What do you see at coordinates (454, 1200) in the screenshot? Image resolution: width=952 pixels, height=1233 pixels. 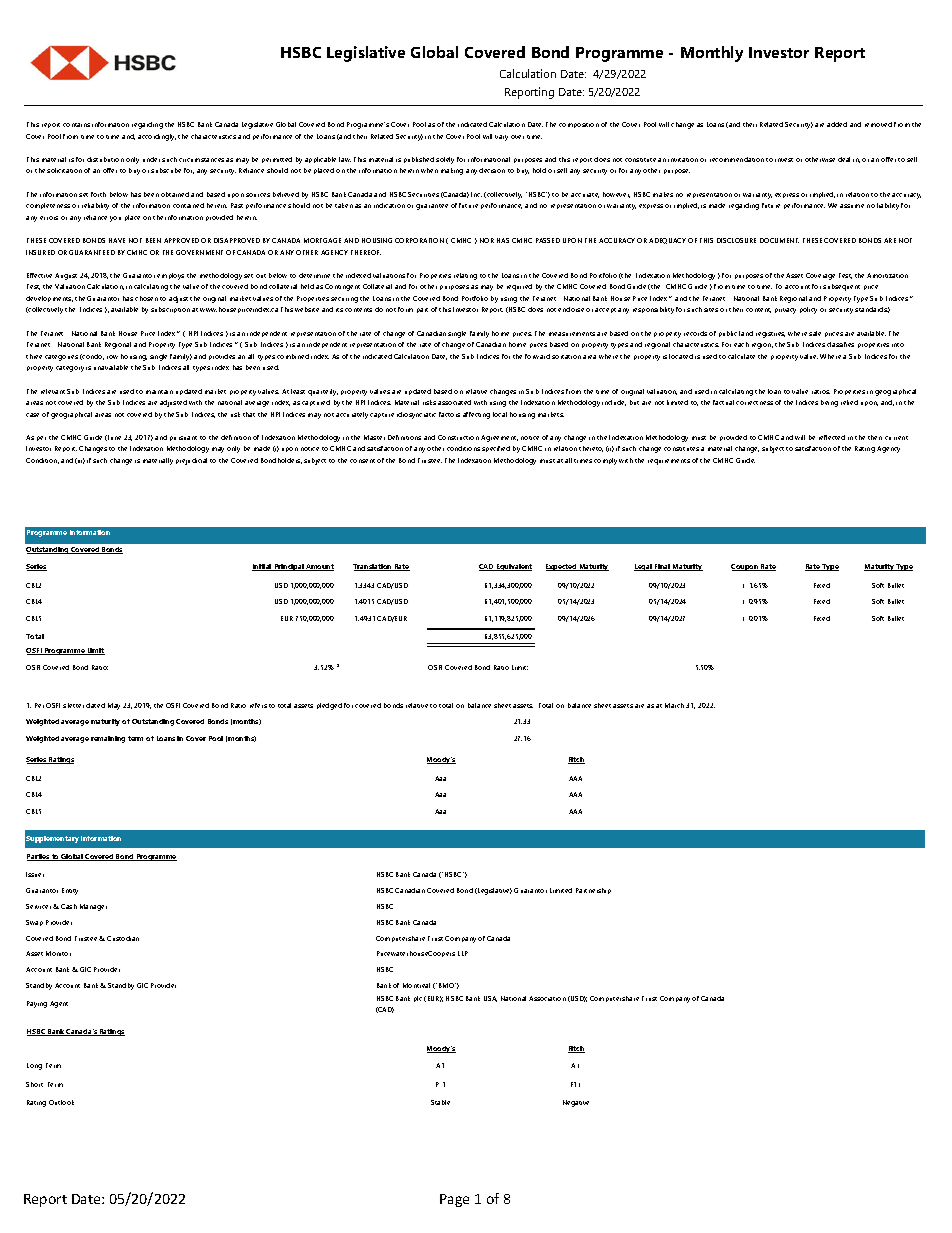 I see `Page` at bounding box center [454, 1200].
